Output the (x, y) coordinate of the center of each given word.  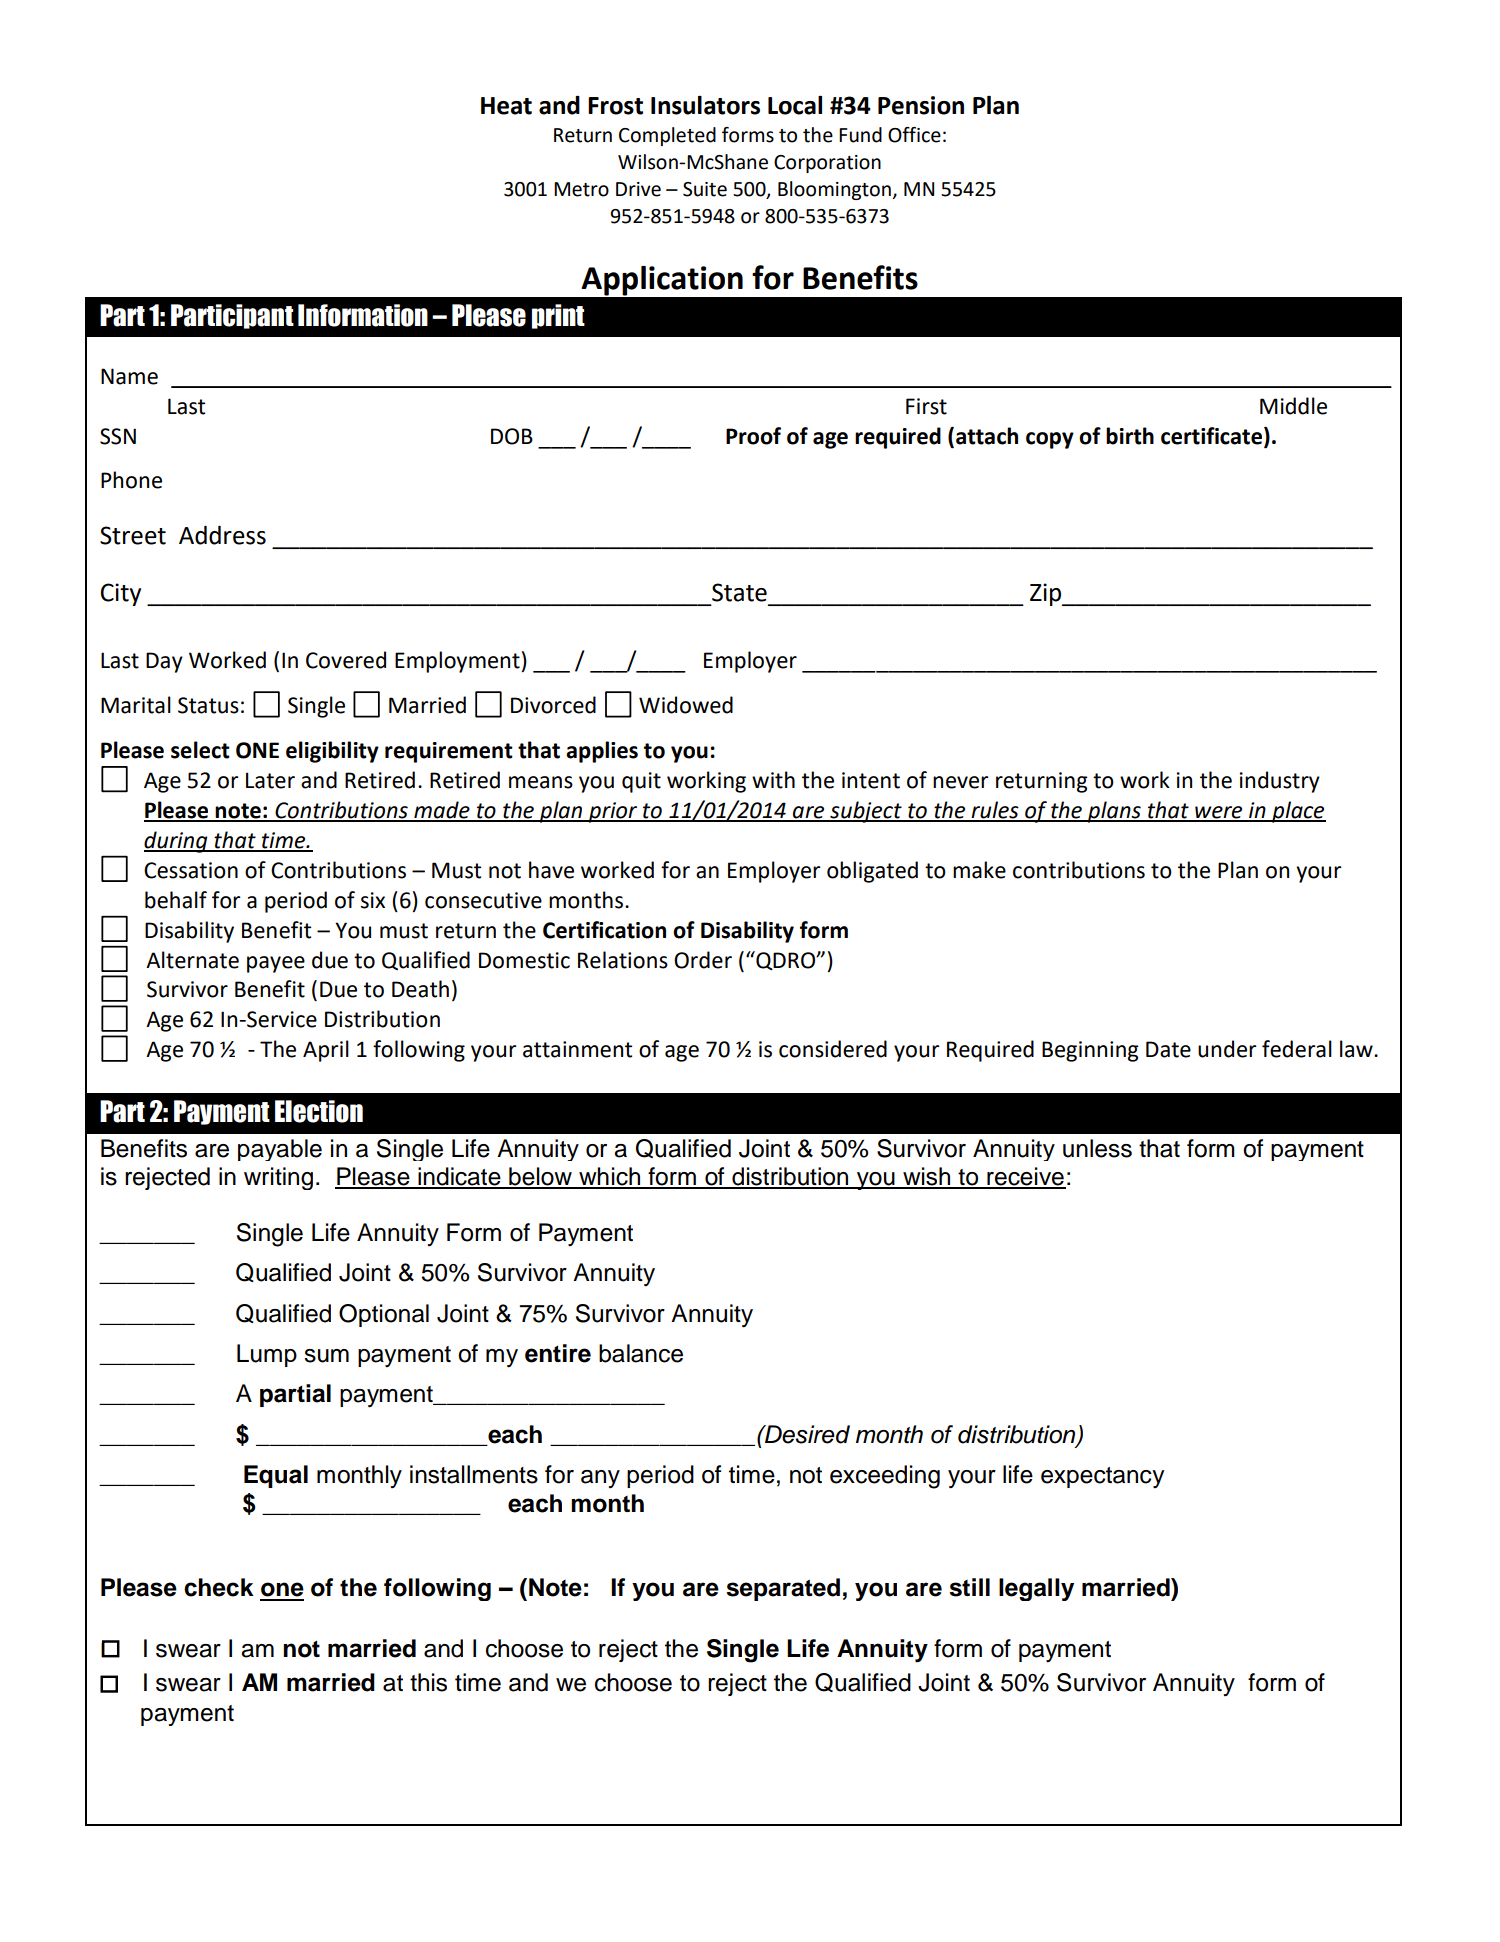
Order (703, 960)
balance (641, 1353)
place (1298, 812)
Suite (705, 189)
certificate (1211, 436)
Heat (506, 106)
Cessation (191, 870)
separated (783, 1589)
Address (222, 535)
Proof (753, 436)
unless (1097, 1148)
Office (914, 135)
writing (278, 1178)
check (219, 1587)
